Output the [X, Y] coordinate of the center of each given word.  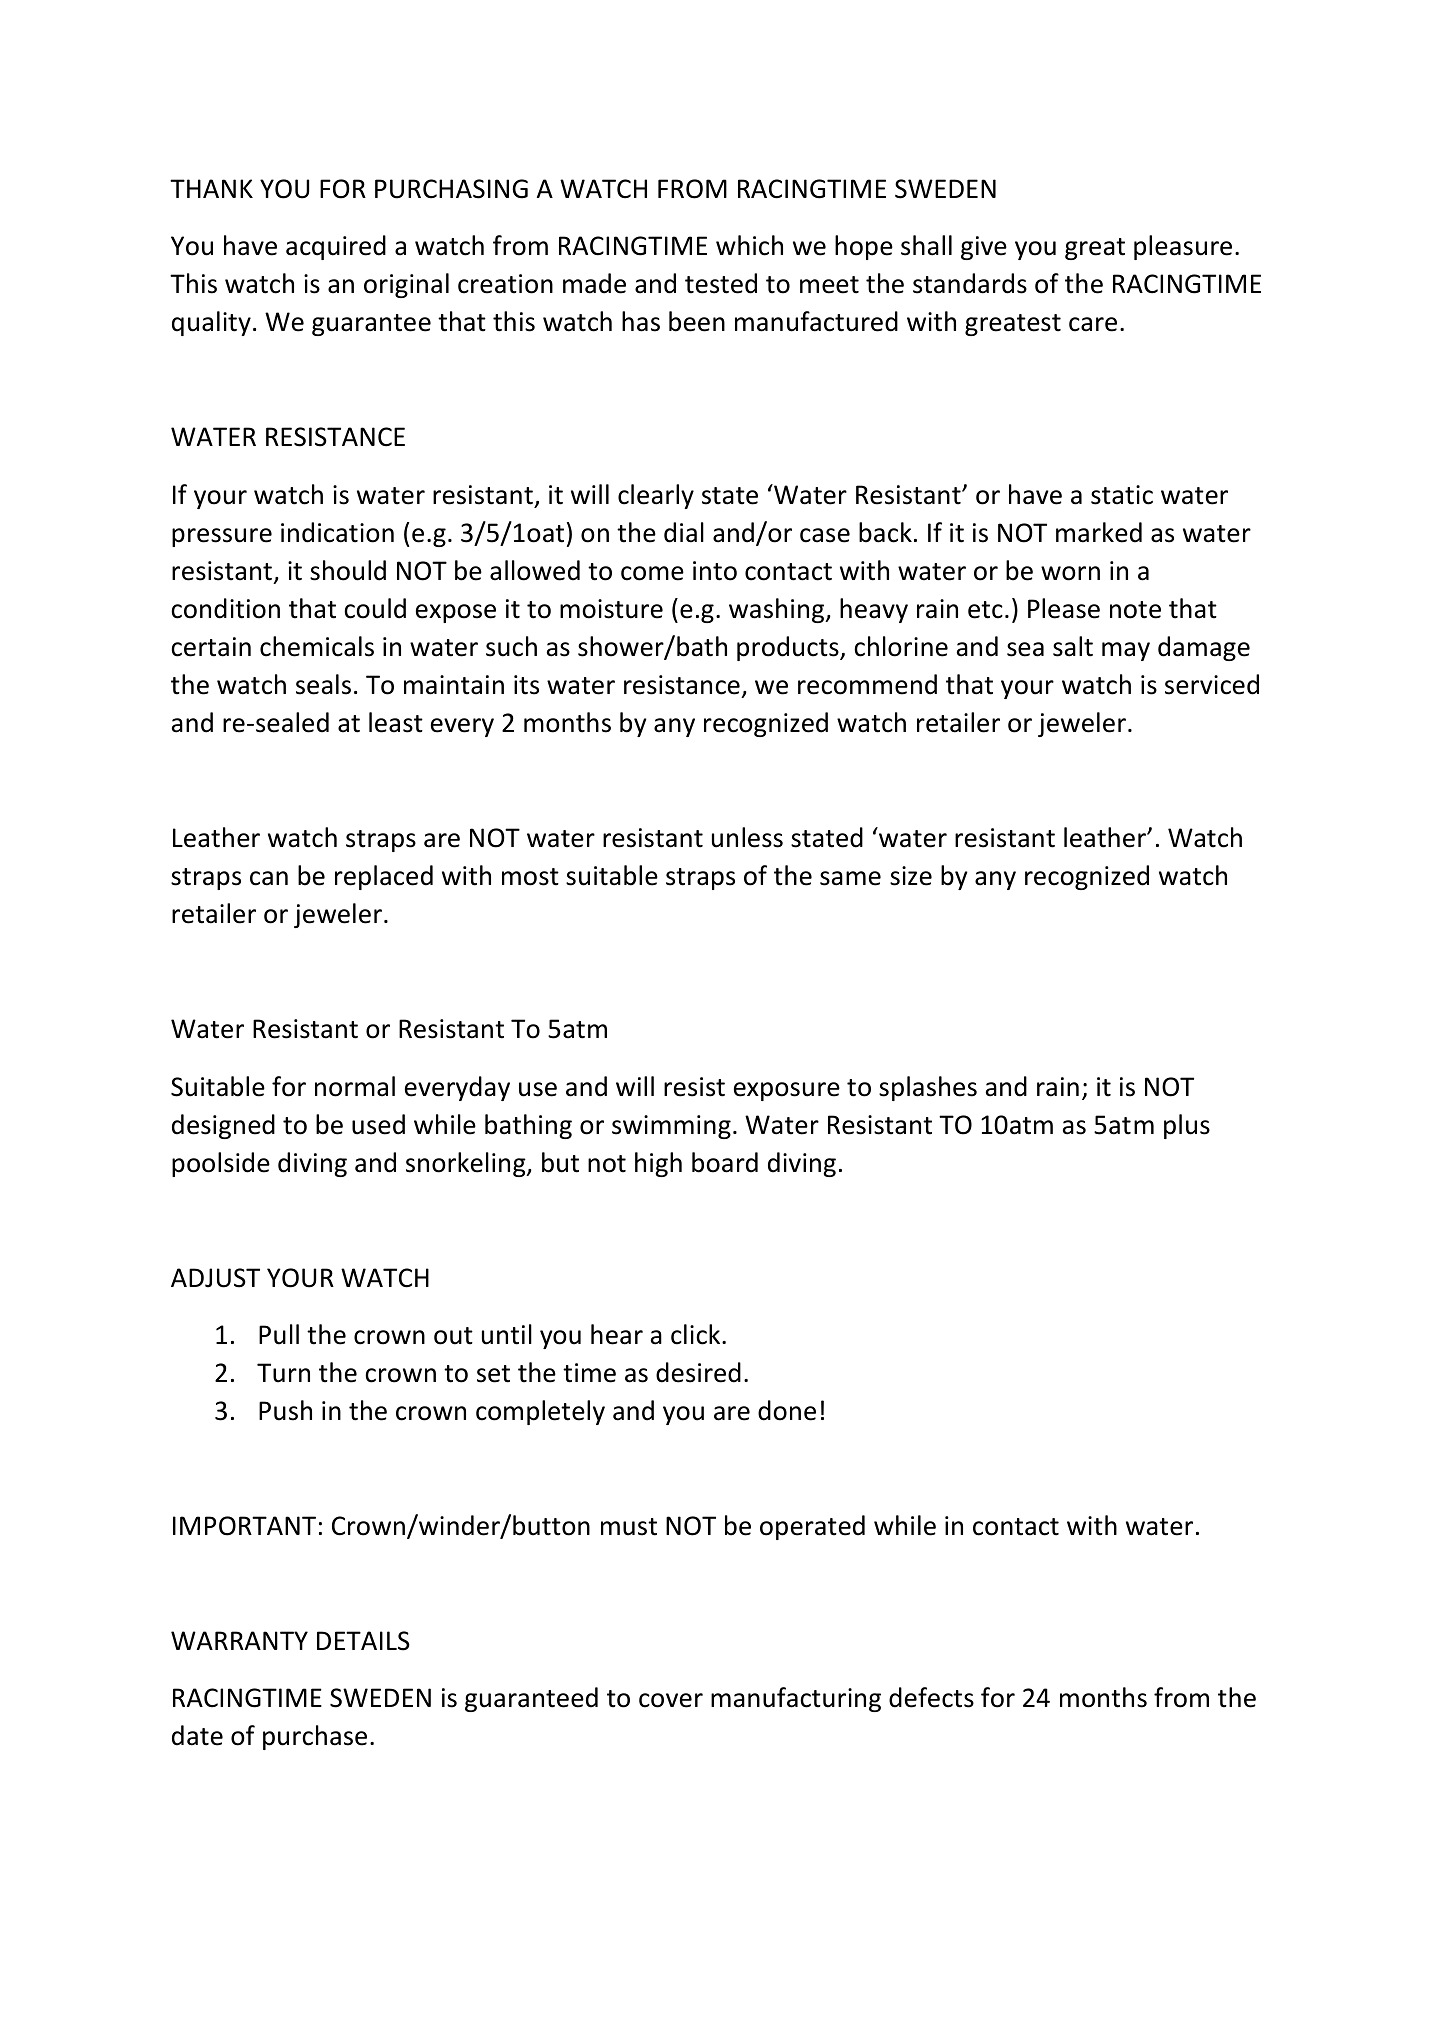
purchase [315, 1737]
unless [747, 837]
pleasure [1183, 247]
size [911, 876]
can [269, 878]
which [749, 245]
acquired [336, 247]
